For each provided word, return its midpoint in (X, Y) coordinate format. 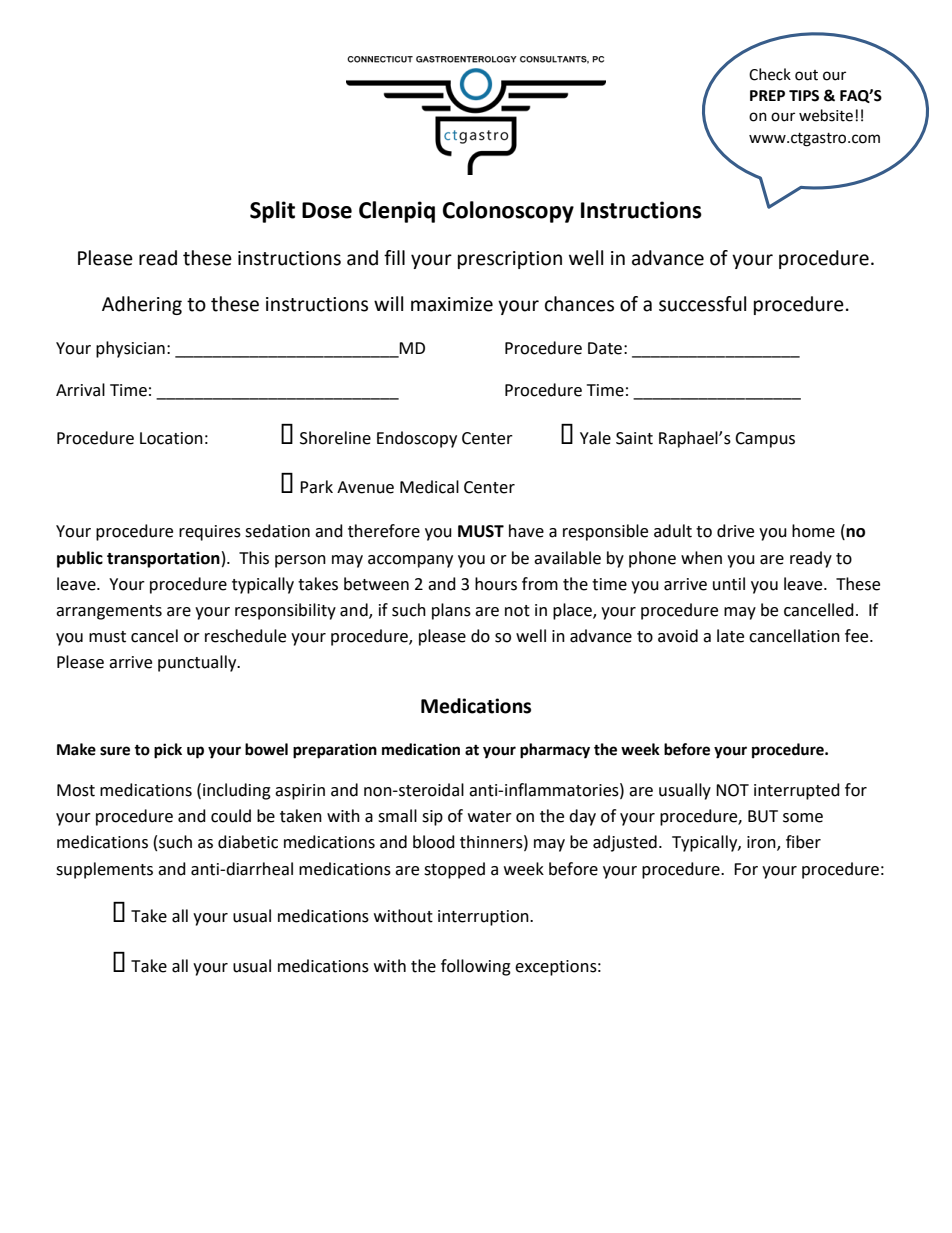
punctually (198, 663)
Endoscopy (417, 439)
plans (451, 611)
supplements (104, 870)
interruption (484, 918)
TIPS (804, 96)
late (730, 636)
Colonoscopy (508, 212)
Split (272, 212)
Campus (765, 440)
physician (130, 349)
